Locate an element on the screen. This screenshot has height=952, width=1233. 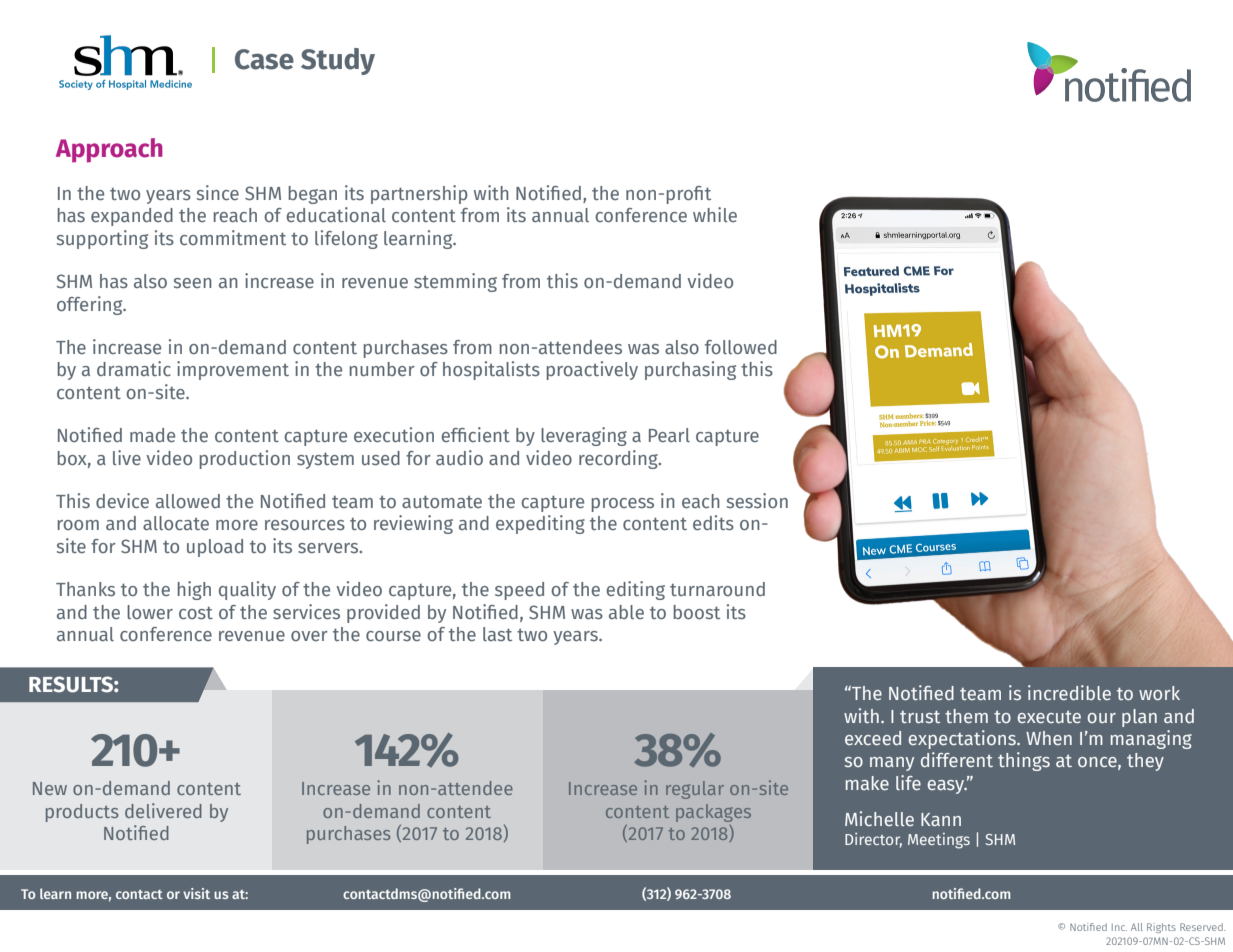
last is located at coordinates (497, 634).
